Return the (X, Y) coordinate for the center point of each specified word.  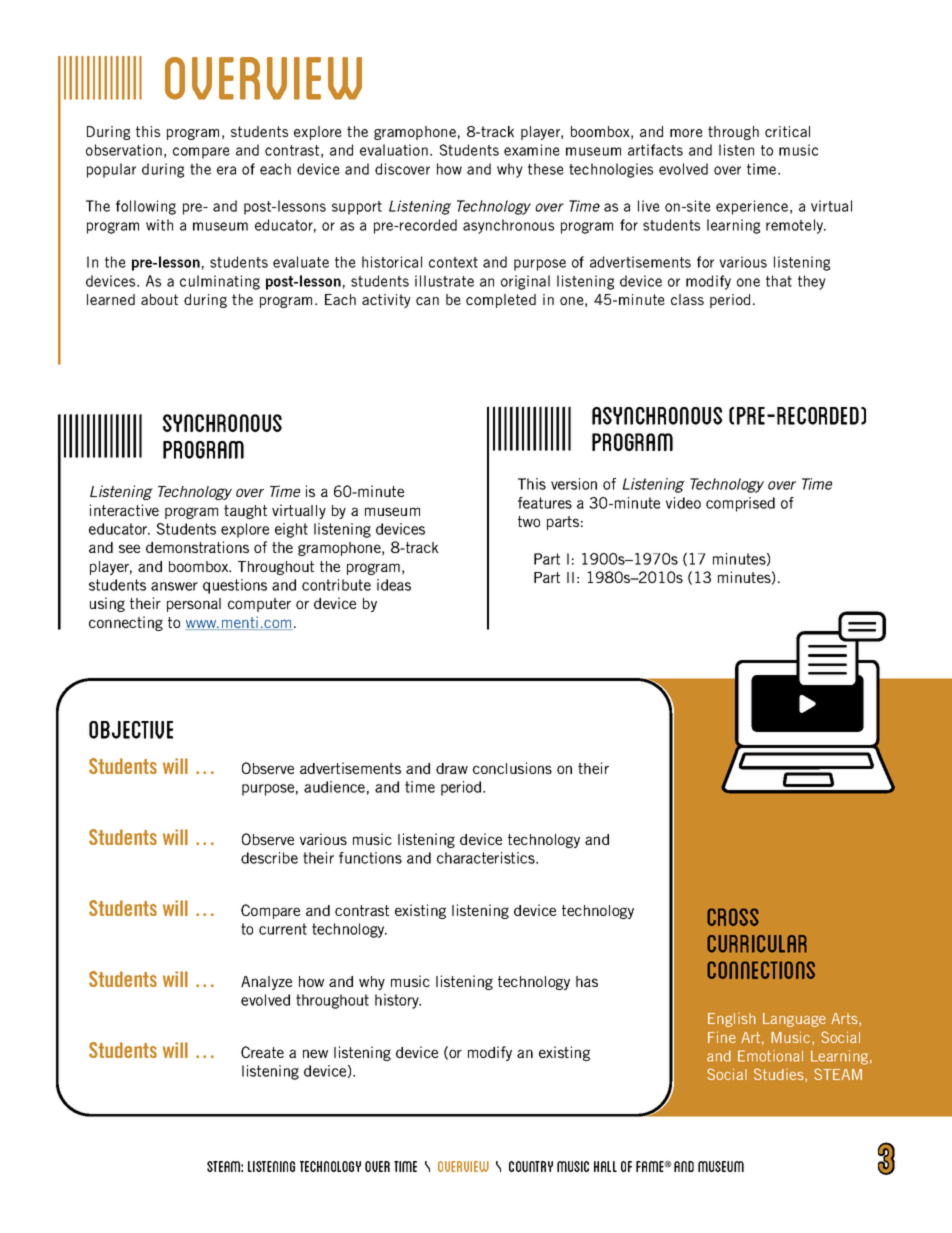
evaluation (394, 150)
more (686, 133)
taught (245, 512)
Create (262, 1052)
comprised (740, 504)
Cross (733, 917)
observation (124, 150)
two (529, 521)
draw (452, 768)
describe (269, 858)
